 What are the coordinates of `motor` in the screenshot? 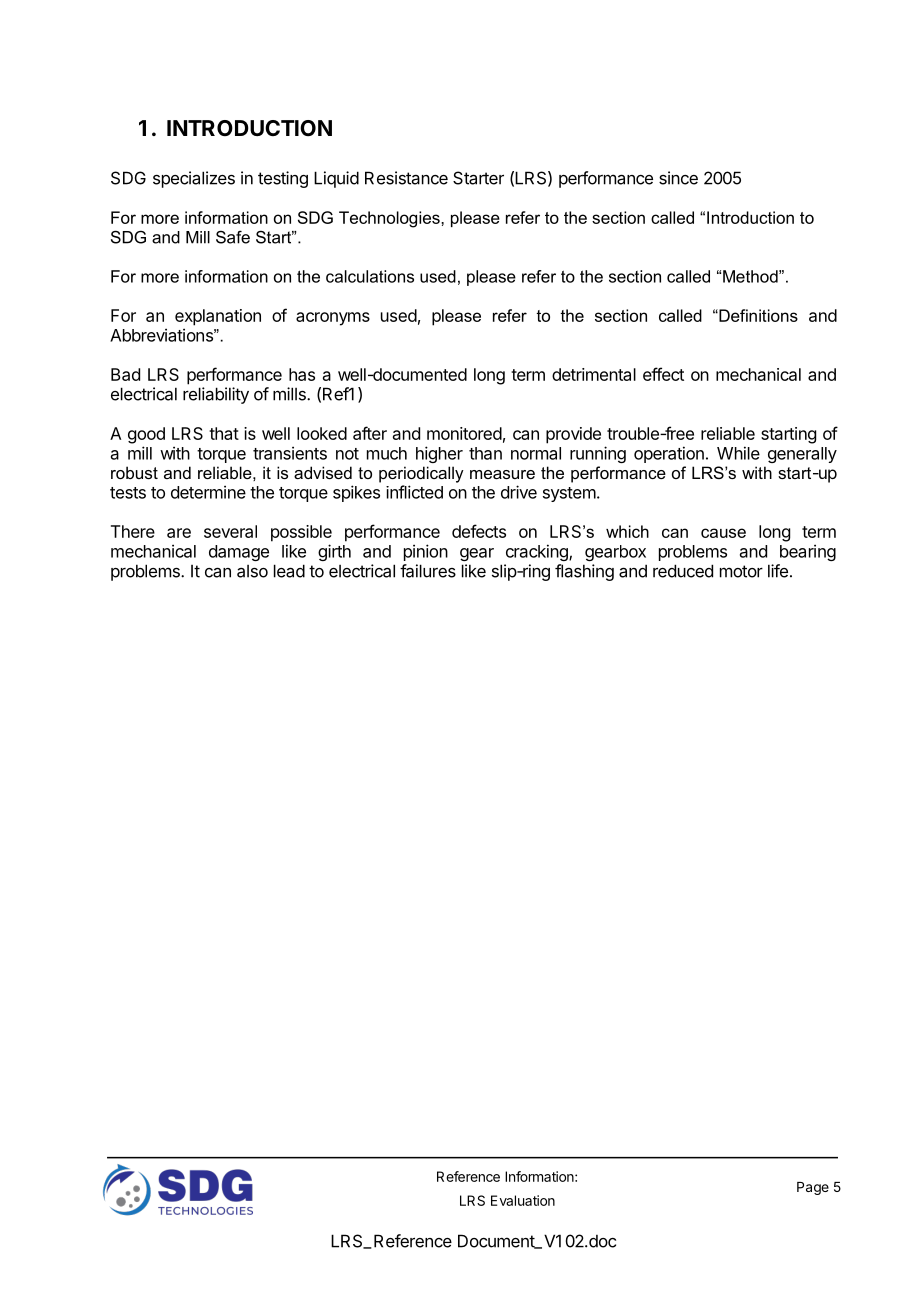 It's located at (741, 571).
